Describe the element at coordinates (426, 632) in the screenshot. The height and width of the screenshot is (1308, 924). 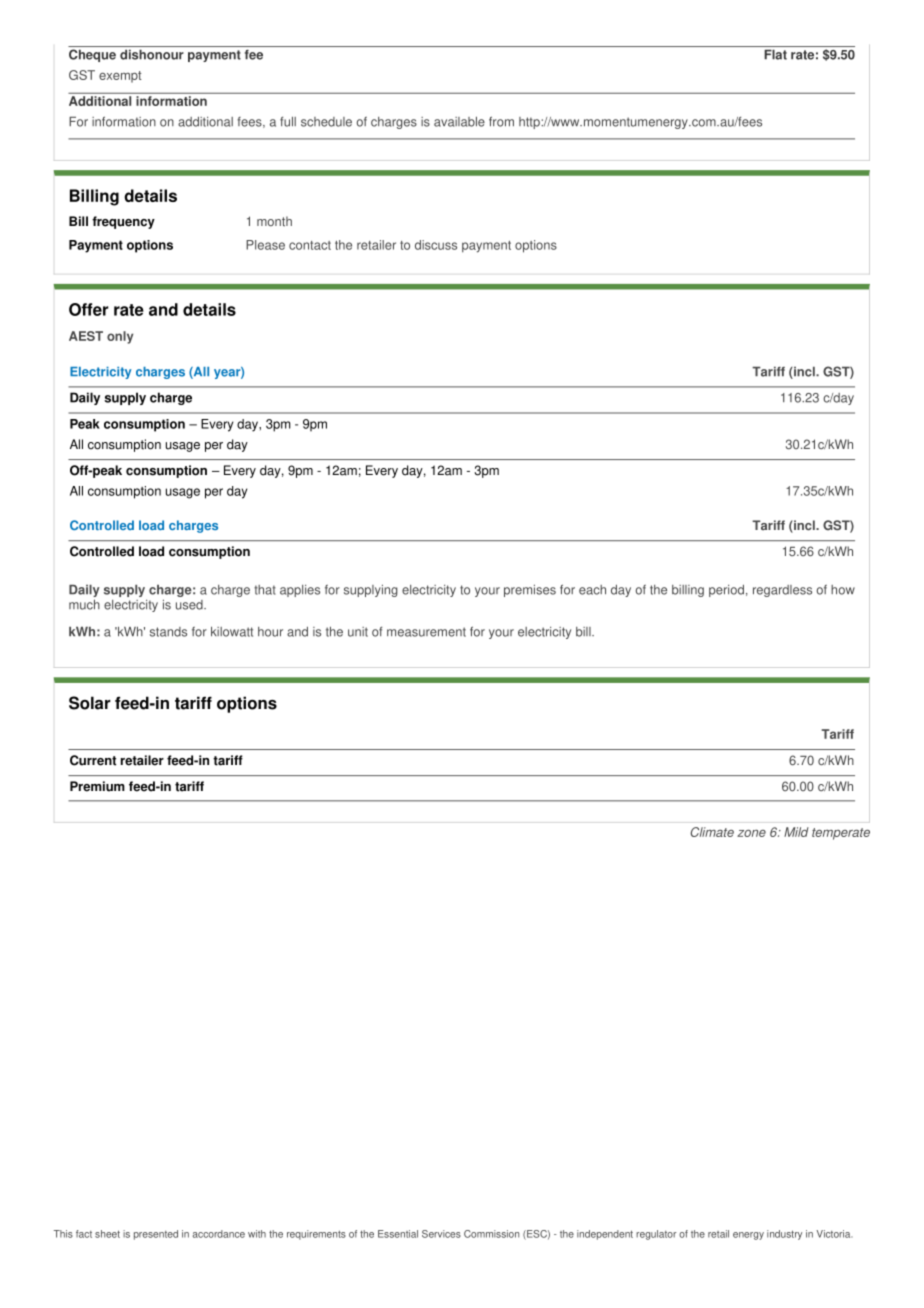
I see `measurement` at that location.
